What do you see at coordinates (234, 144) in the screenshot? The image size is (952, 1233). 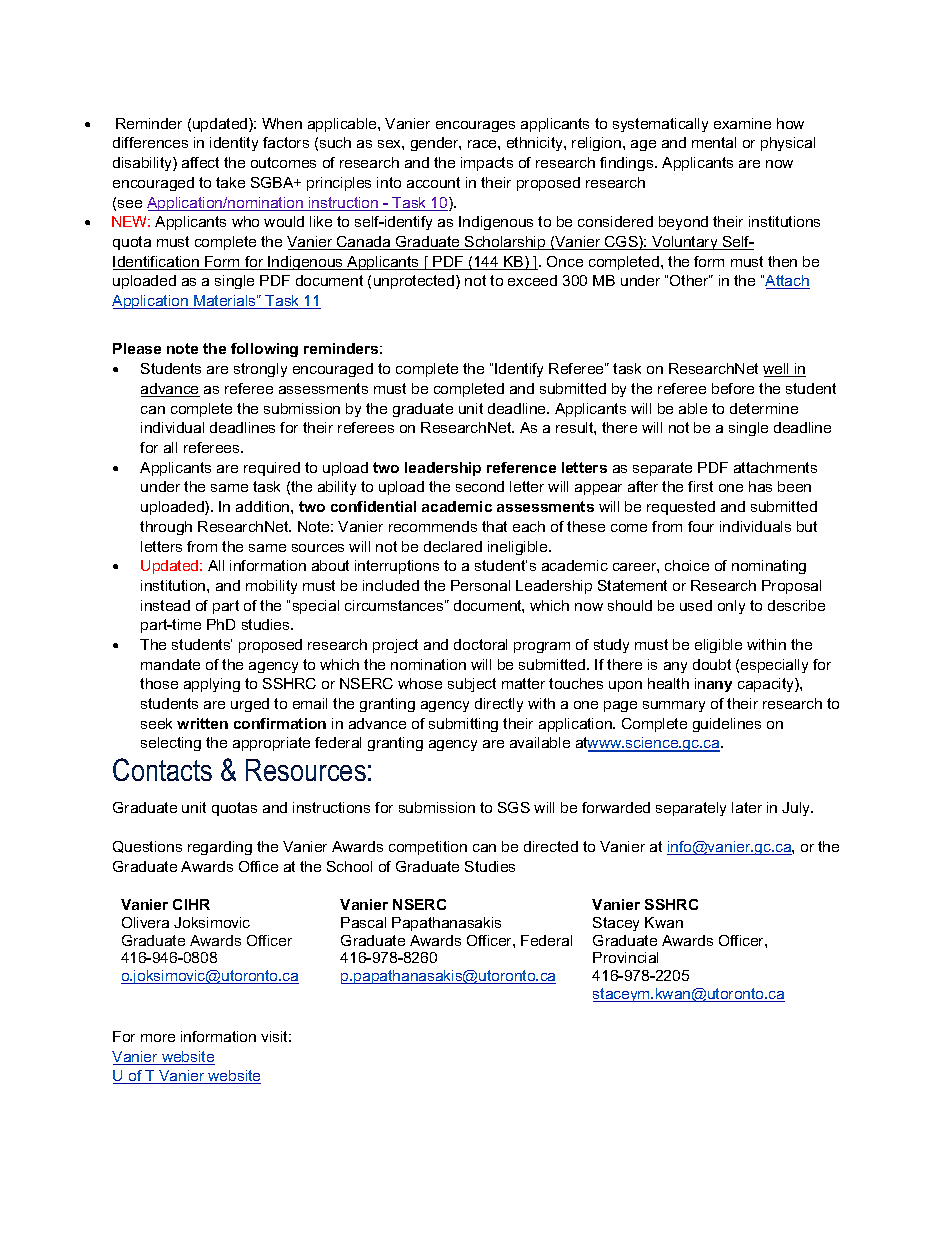 I see `identity` at bounding box center [234, 144].
